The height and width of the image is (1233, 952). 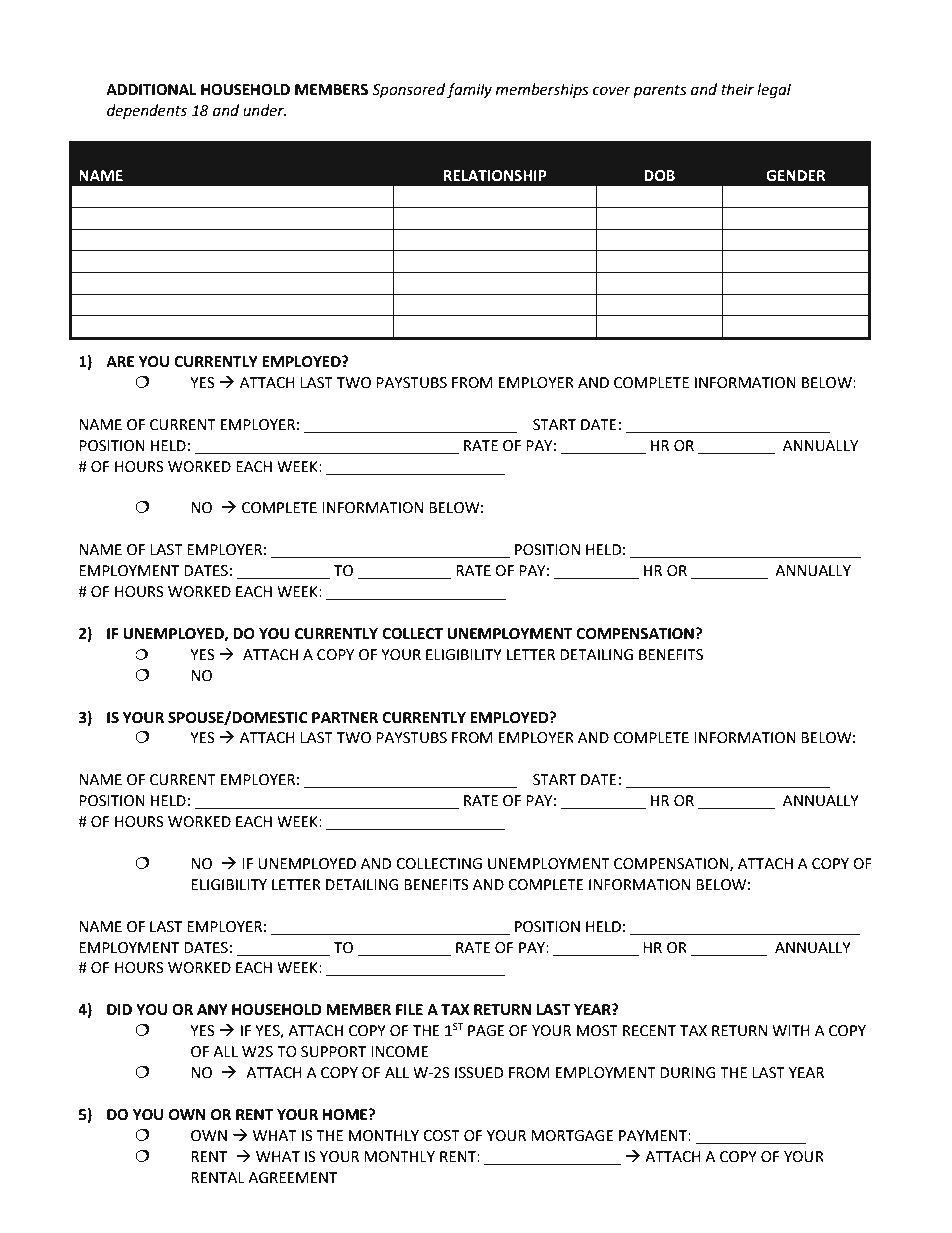 I want to click on FILE, so click(x=409, y=1009).
